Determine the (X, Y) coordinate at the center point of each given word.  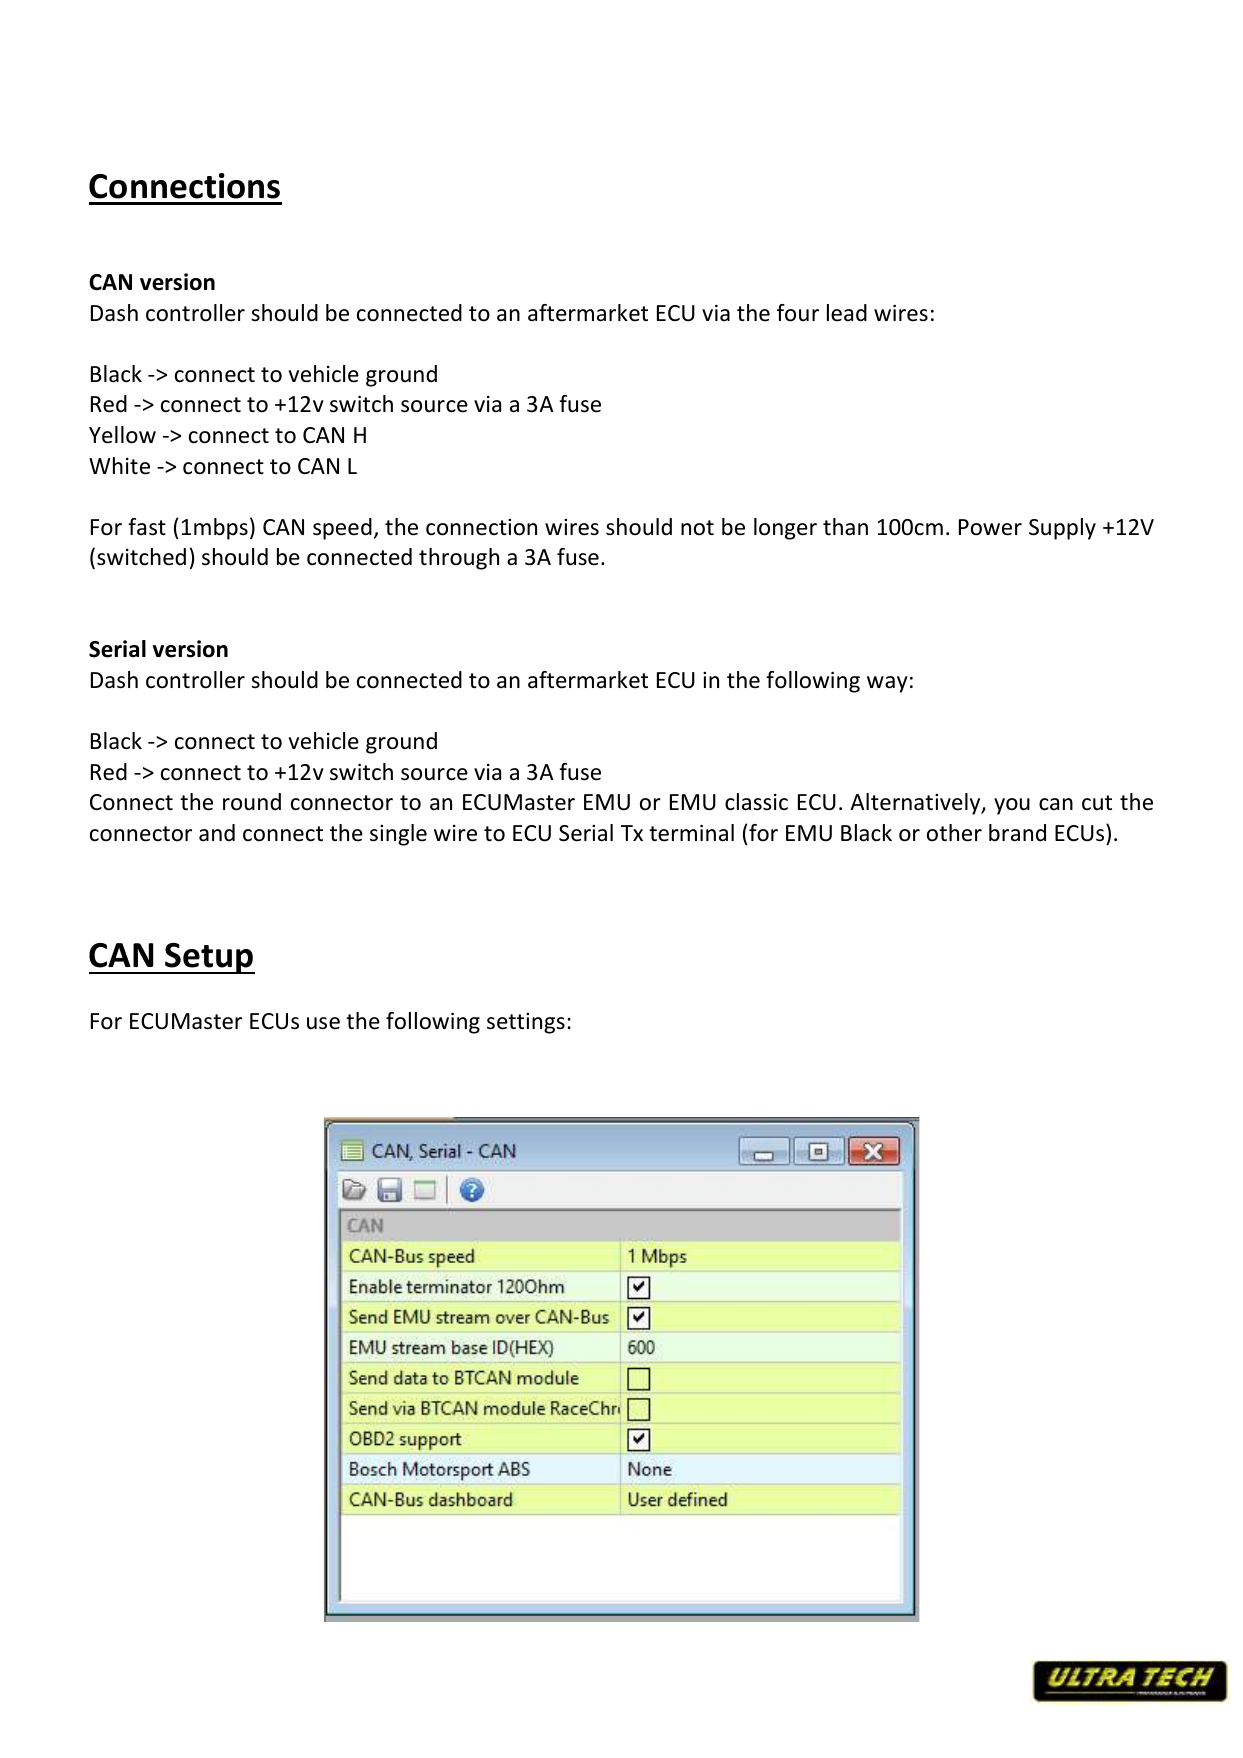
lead (847, 313)
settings (526, 1023)
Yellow (122, 435)
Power (990, 527)
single (398, 835)
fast (147, 527)
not (697, 528)
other (954, 833)
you (1012, 806)
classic (756, 802)
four (798, 313)
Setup (209, 958)
